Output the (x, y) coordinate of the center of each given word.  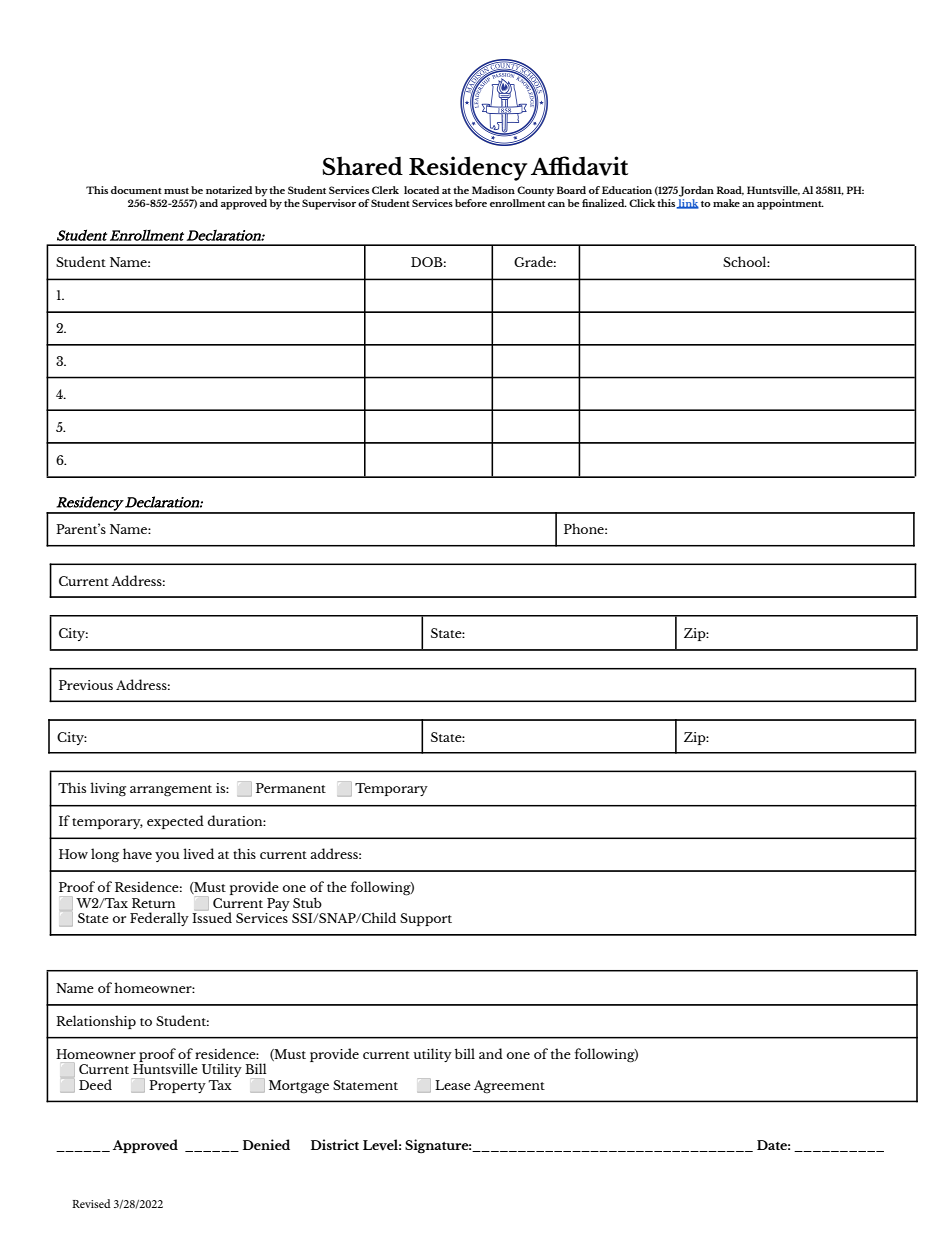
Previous (86, 685)
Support (426, 919)
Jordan (696, 191)
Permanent (291, 788)
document (136, 190)
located (421, 190)
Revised (91, 1203)
